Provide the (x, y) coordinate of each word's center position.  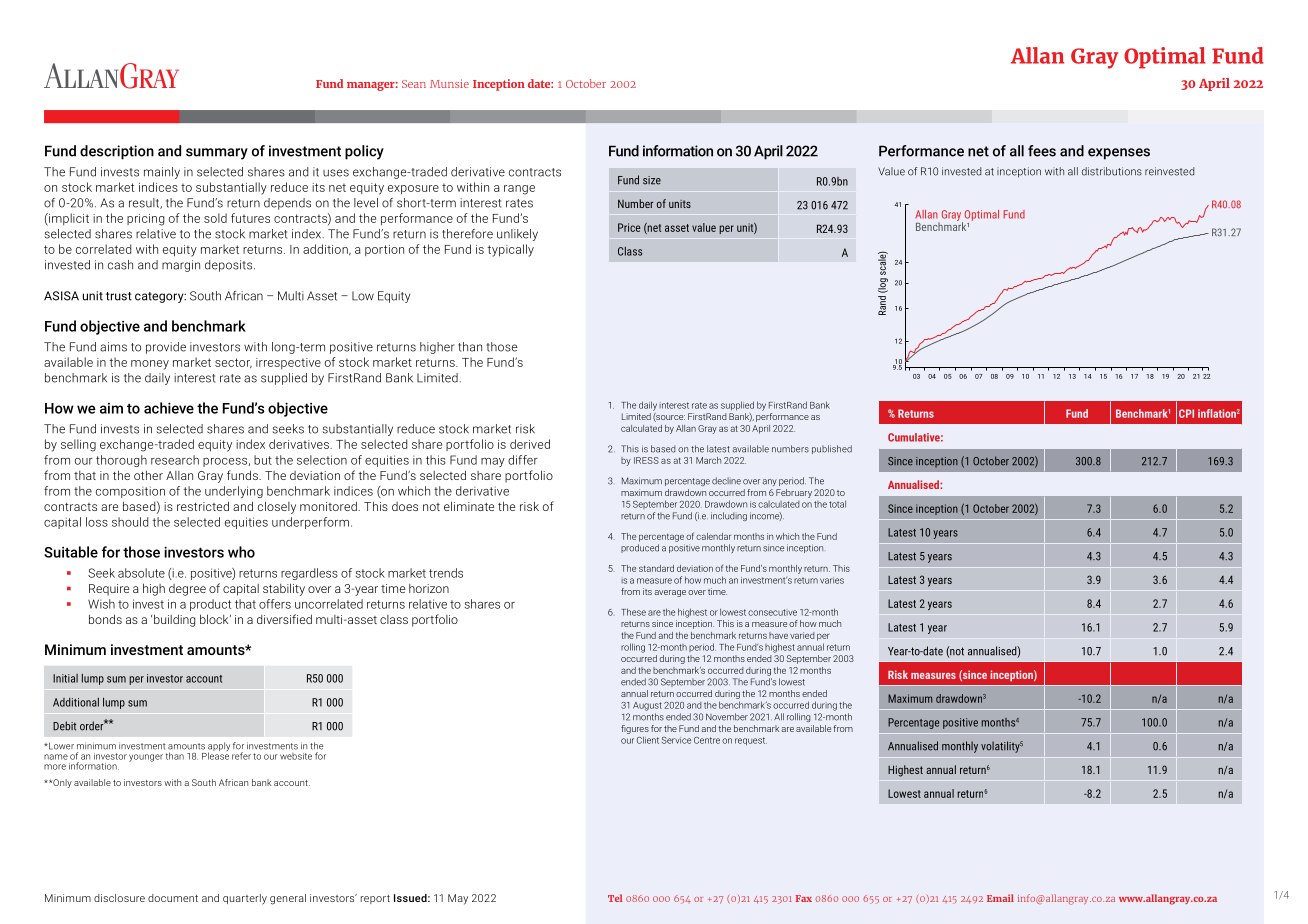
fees (1042, 151)
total (837, 504)
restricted (203, 506)
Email (1000, 898)
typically (510, 250)
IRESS (646, 460)
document (173, 898)
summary (217, 154)
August (647, 706)
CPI (1186, 413)
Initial (65, 678)
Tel (615, 898)
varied (802, 635)
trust (119, 296)
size (652, 180)
